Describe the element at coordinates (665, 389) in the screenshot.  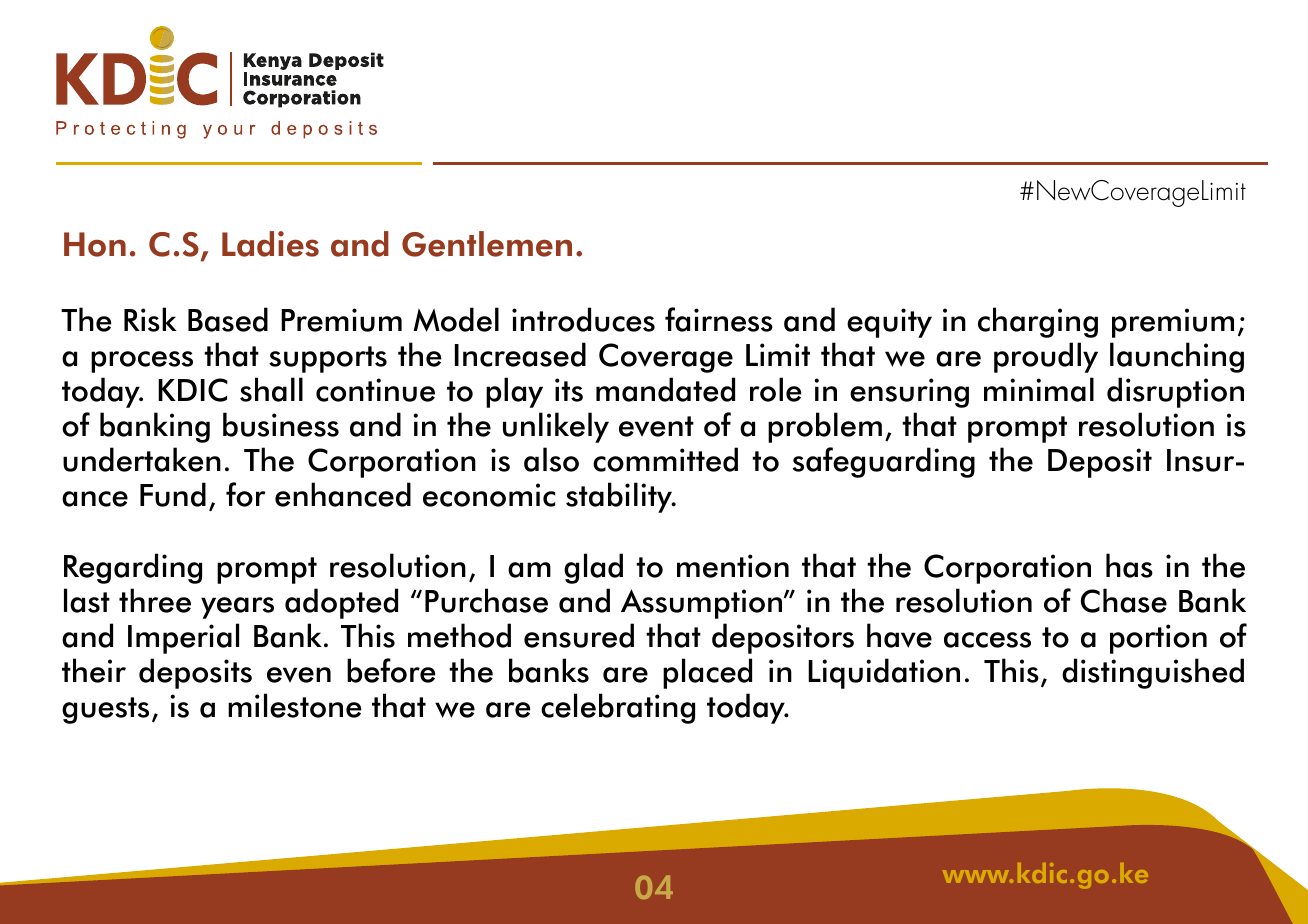
I see `mandated` at that location.
